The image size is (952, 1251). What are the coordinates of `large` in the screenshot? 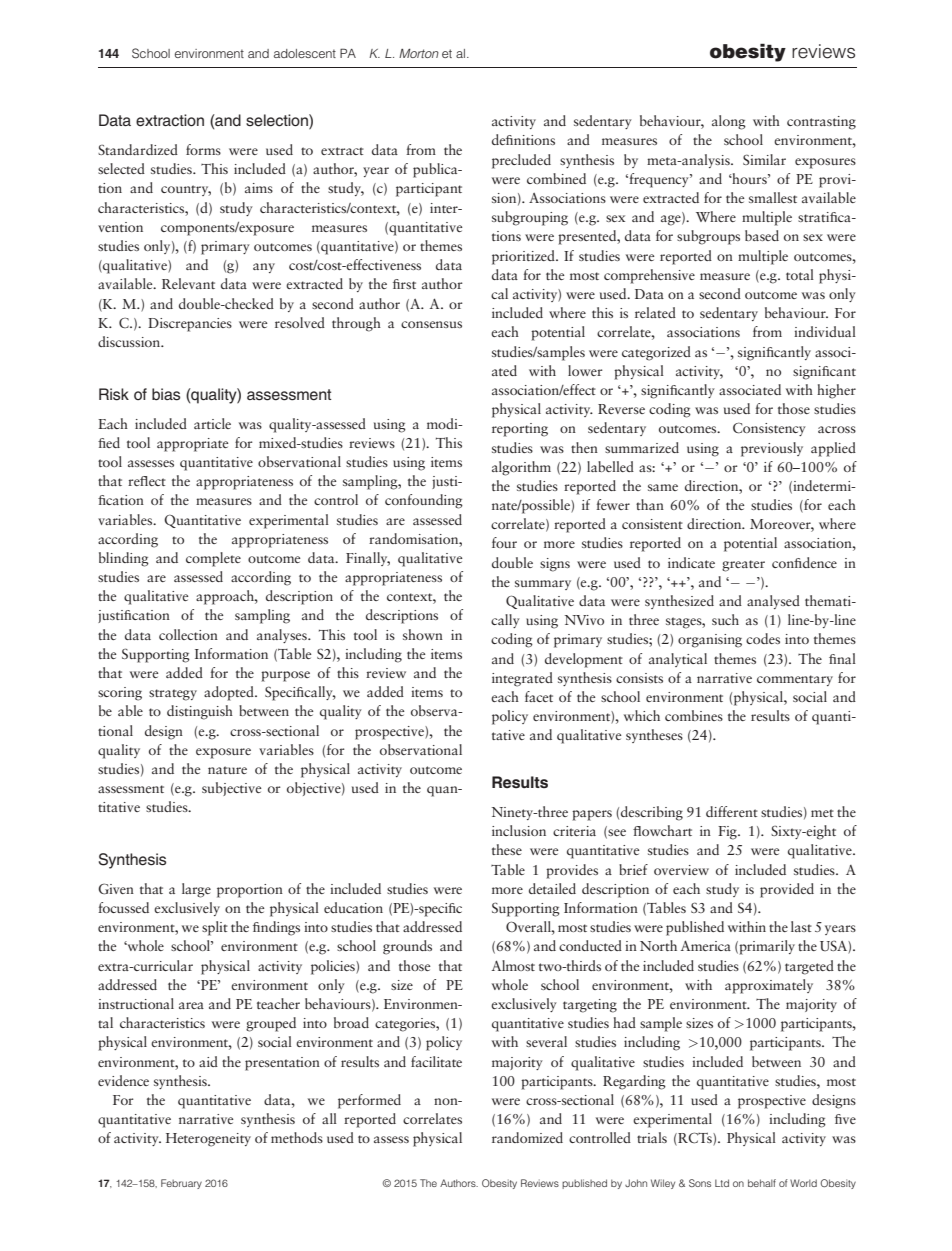 It's located at (196, 890).
